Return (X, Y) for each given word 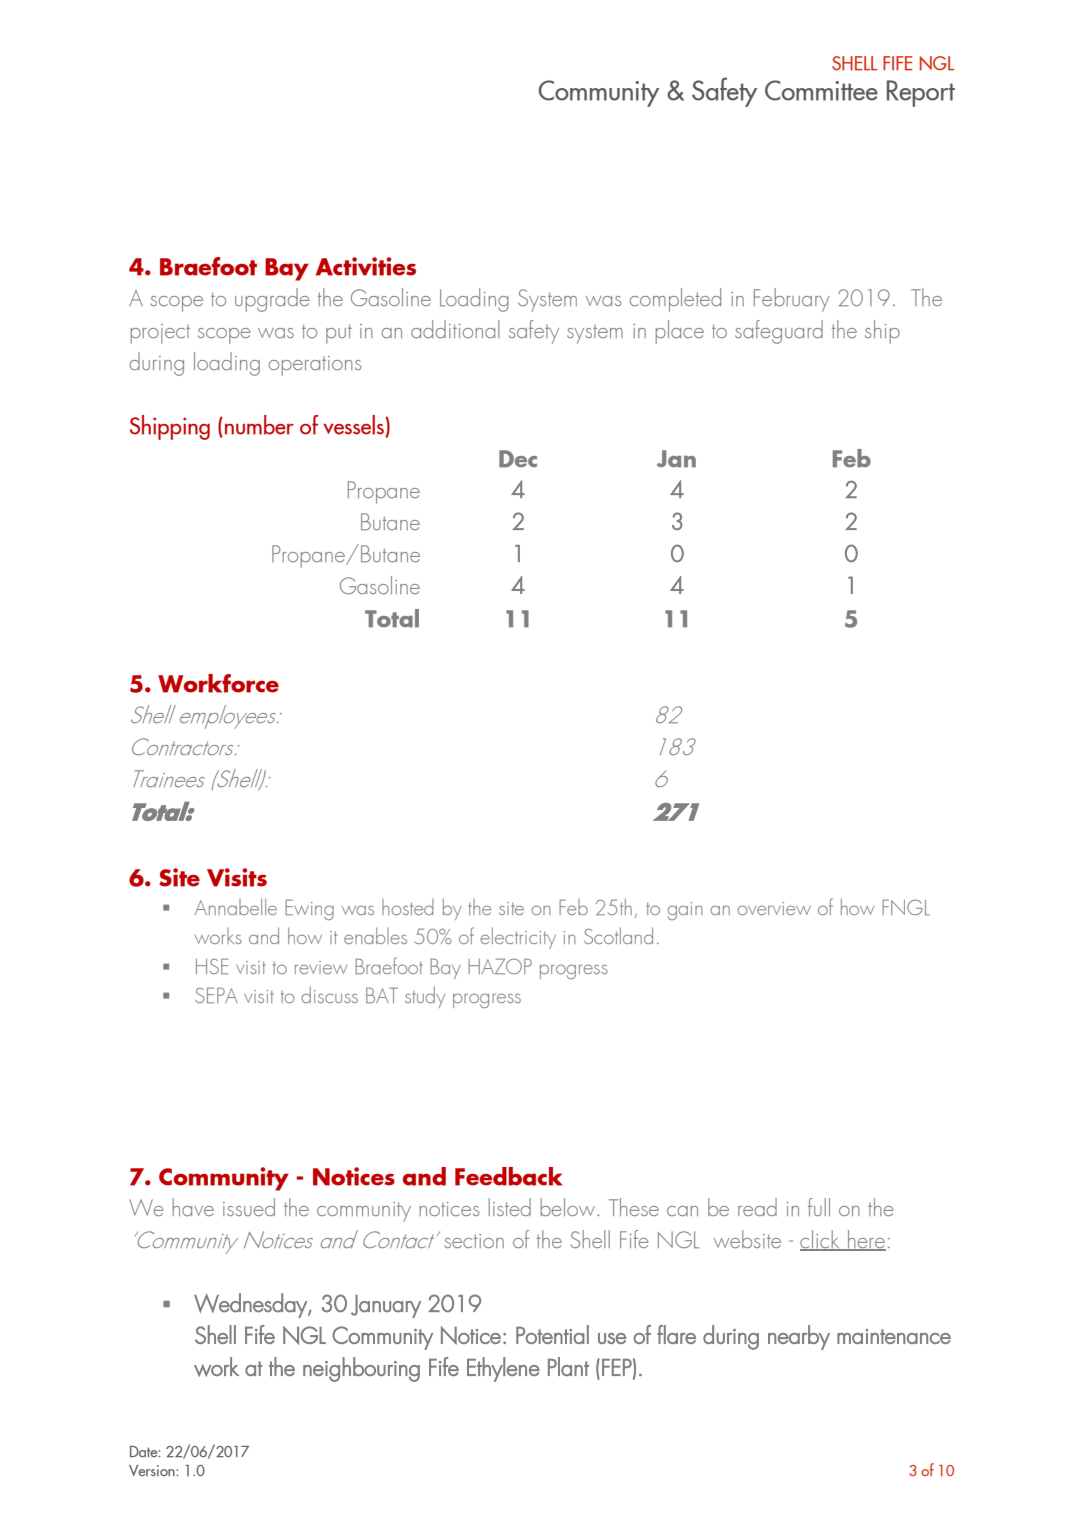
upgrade (272, 300)
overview (774, 908)
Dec (518, 459)
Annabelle (236, 906)
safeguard (779, 332)
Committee (821, 90)
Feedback (509, 1176)
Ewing (309, 909)
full (819, 1207)
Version (153, 1470)
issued (249, 1207)
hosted (408, 907)
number (259, 425)
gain (685, 911)
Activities (366, 266)
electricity (518, 938)
